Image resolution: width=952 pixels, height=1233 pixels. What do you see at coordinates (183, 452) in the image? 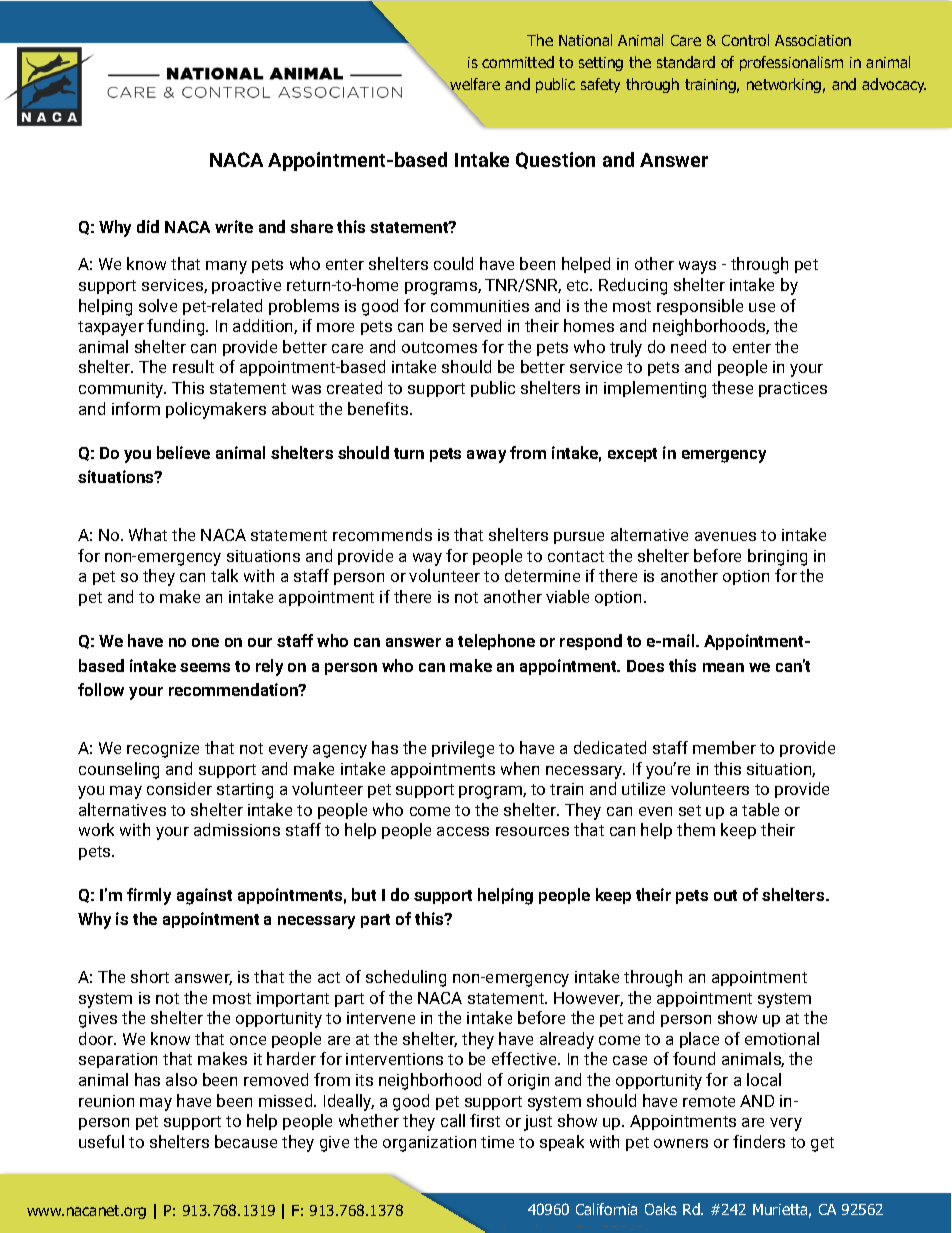
I see `believe` at bounding box center [183, 452].
